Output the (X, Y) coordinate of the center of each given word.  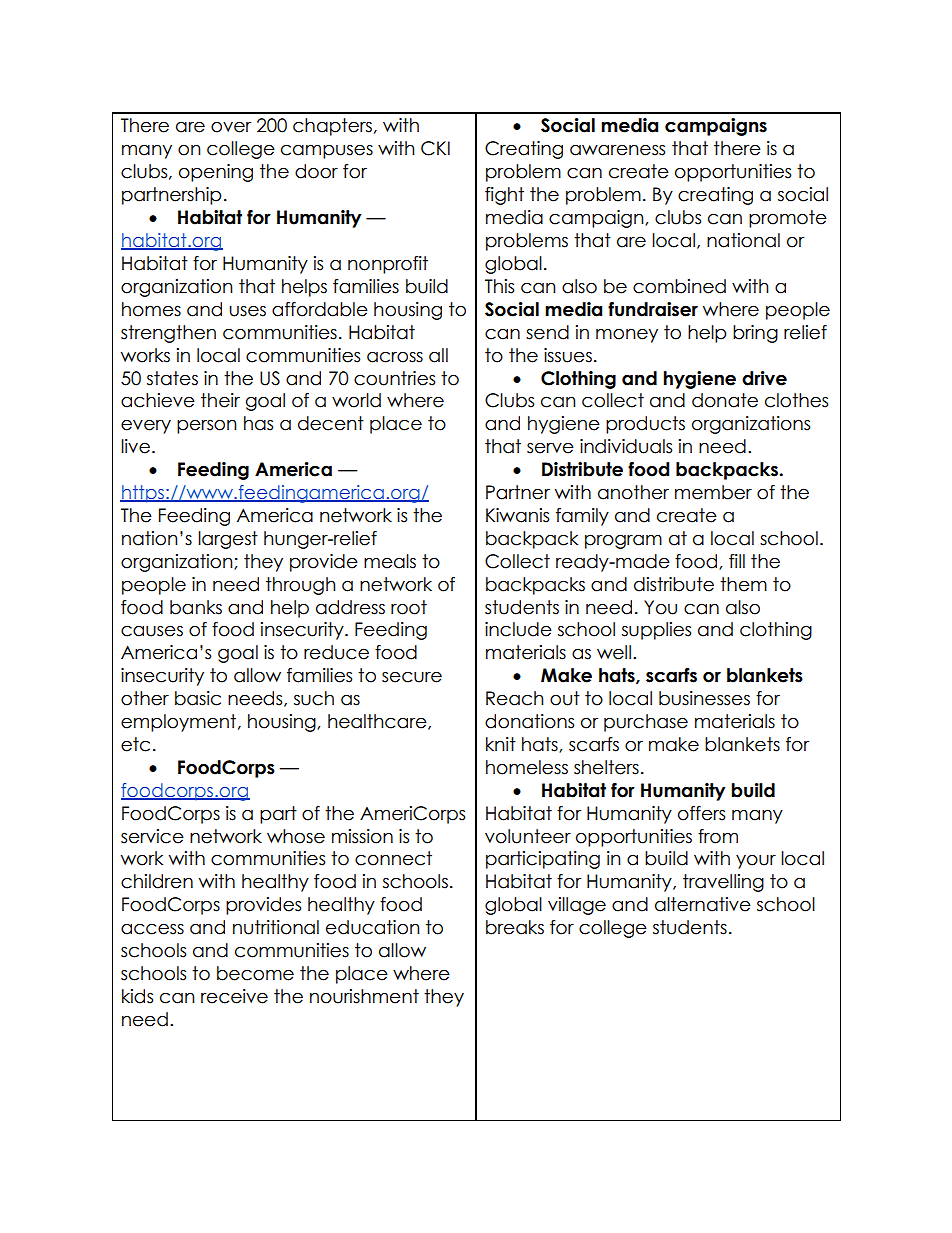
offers (701, 813)
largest (228, 540)
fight (504, 196)
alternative (703, 904)
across (395, 357)
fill (737, 561)
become (255, 973)
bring (755, 334)
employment (180, 723)
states (172, 378)
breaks (515, 927)
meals (390, 561)
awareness (617, 150)
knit (501, 744)
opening (216, 173)
